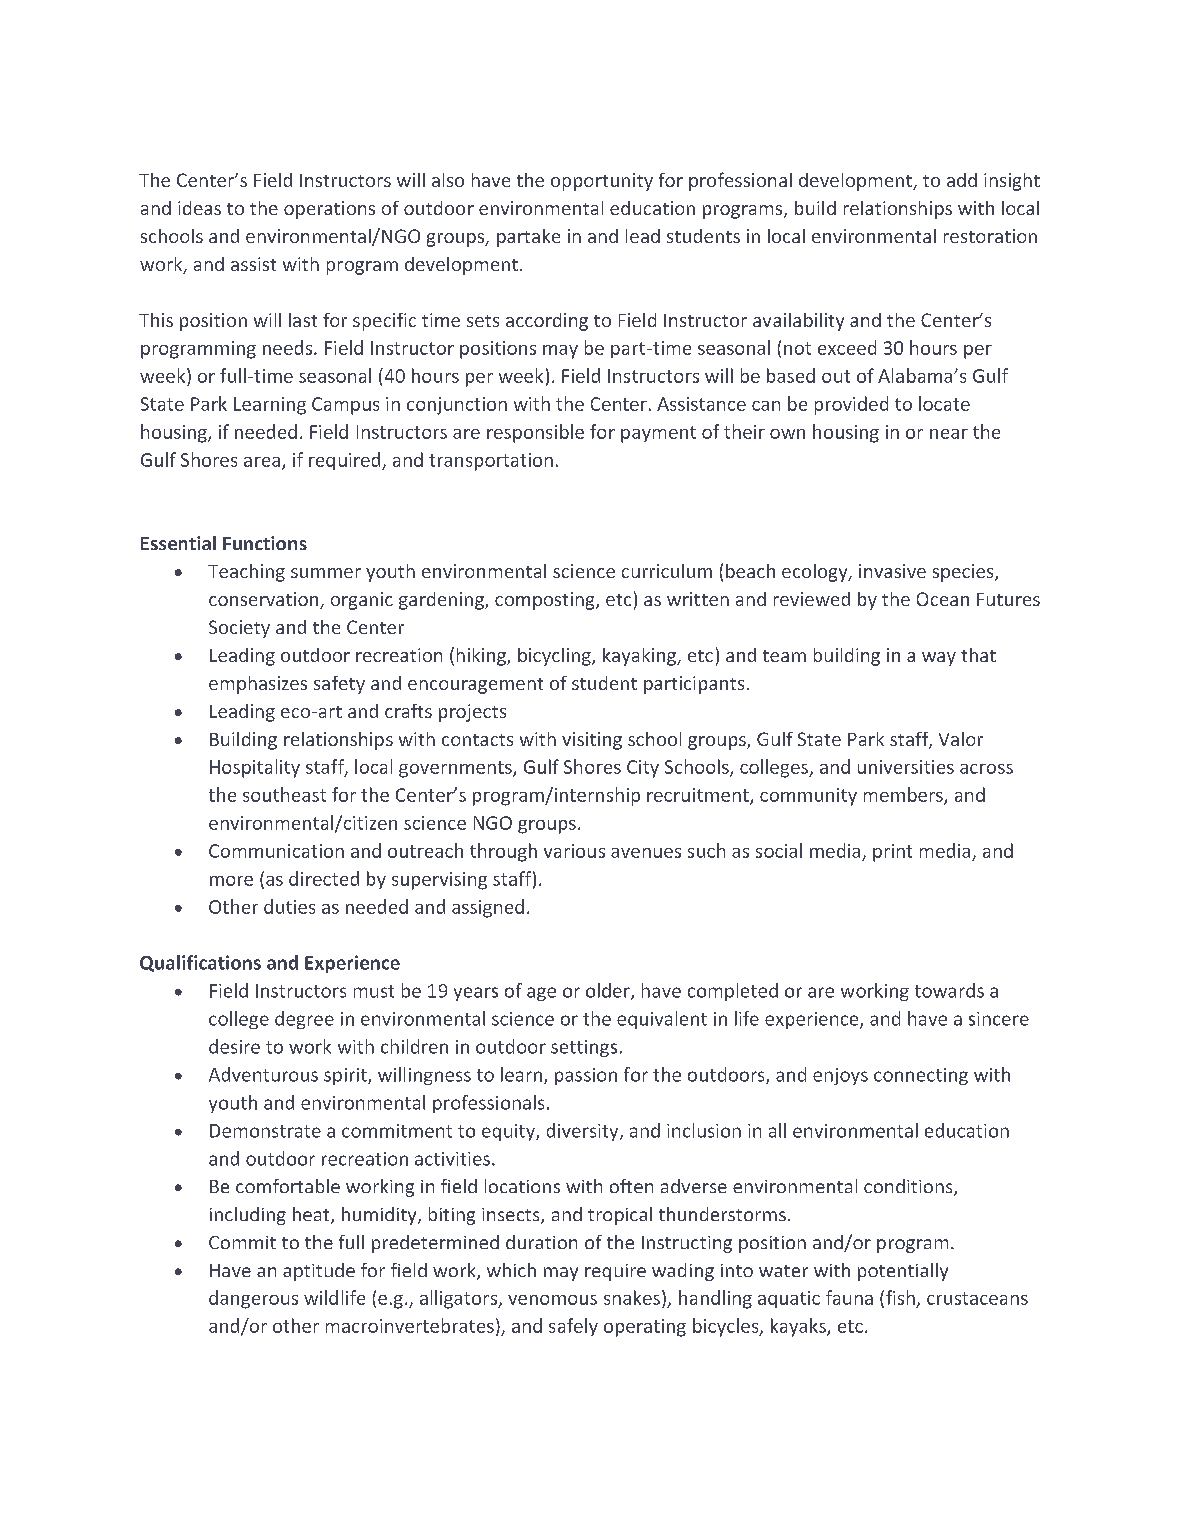  Describe the element at coordinates (602, 182) in the screenshot. I see `opportunity` at that location.
